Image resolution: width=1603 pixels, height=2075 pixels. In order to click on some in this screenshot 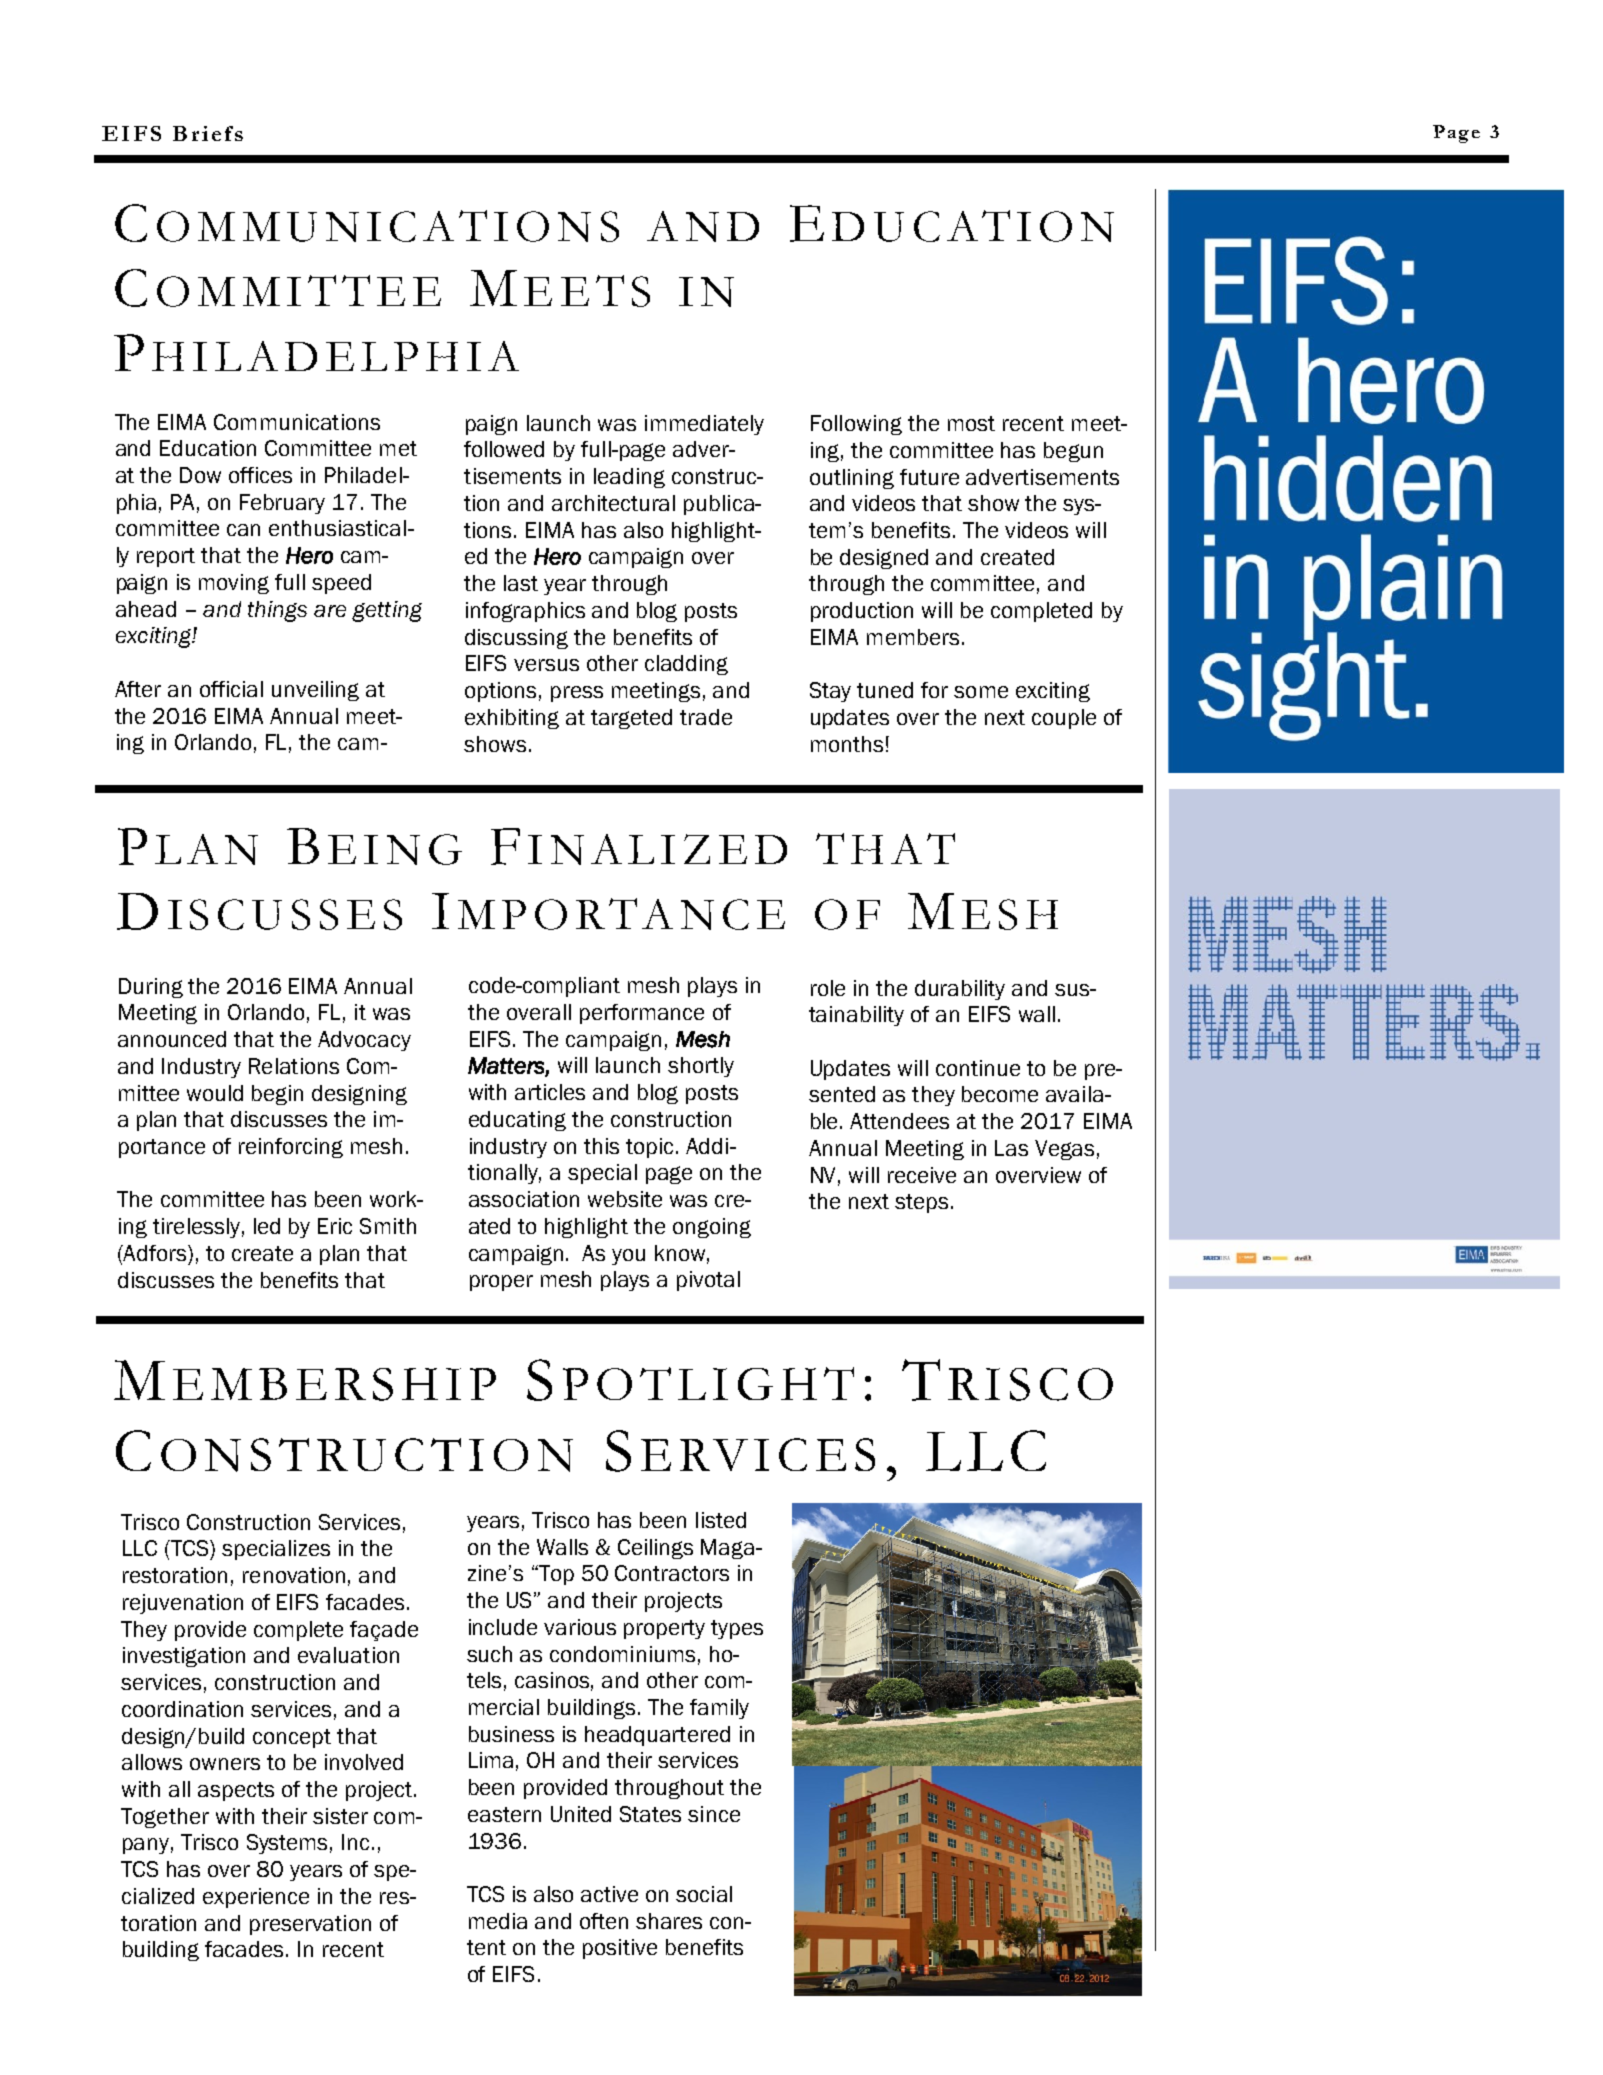, I will do `click(981, 692)`.
